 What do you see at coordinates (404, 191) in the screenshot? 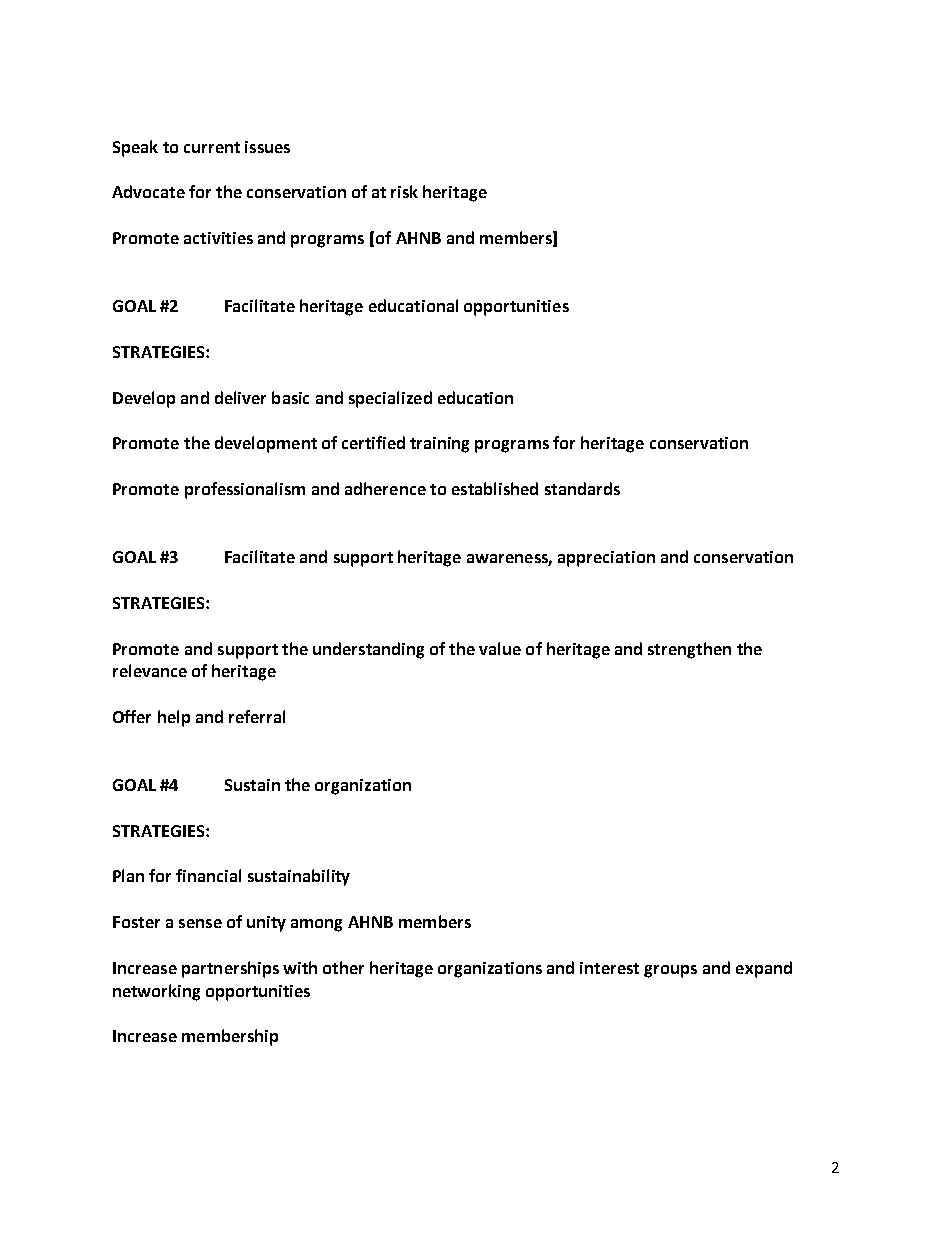
I see `risk` at bounding box center [404, 191].
